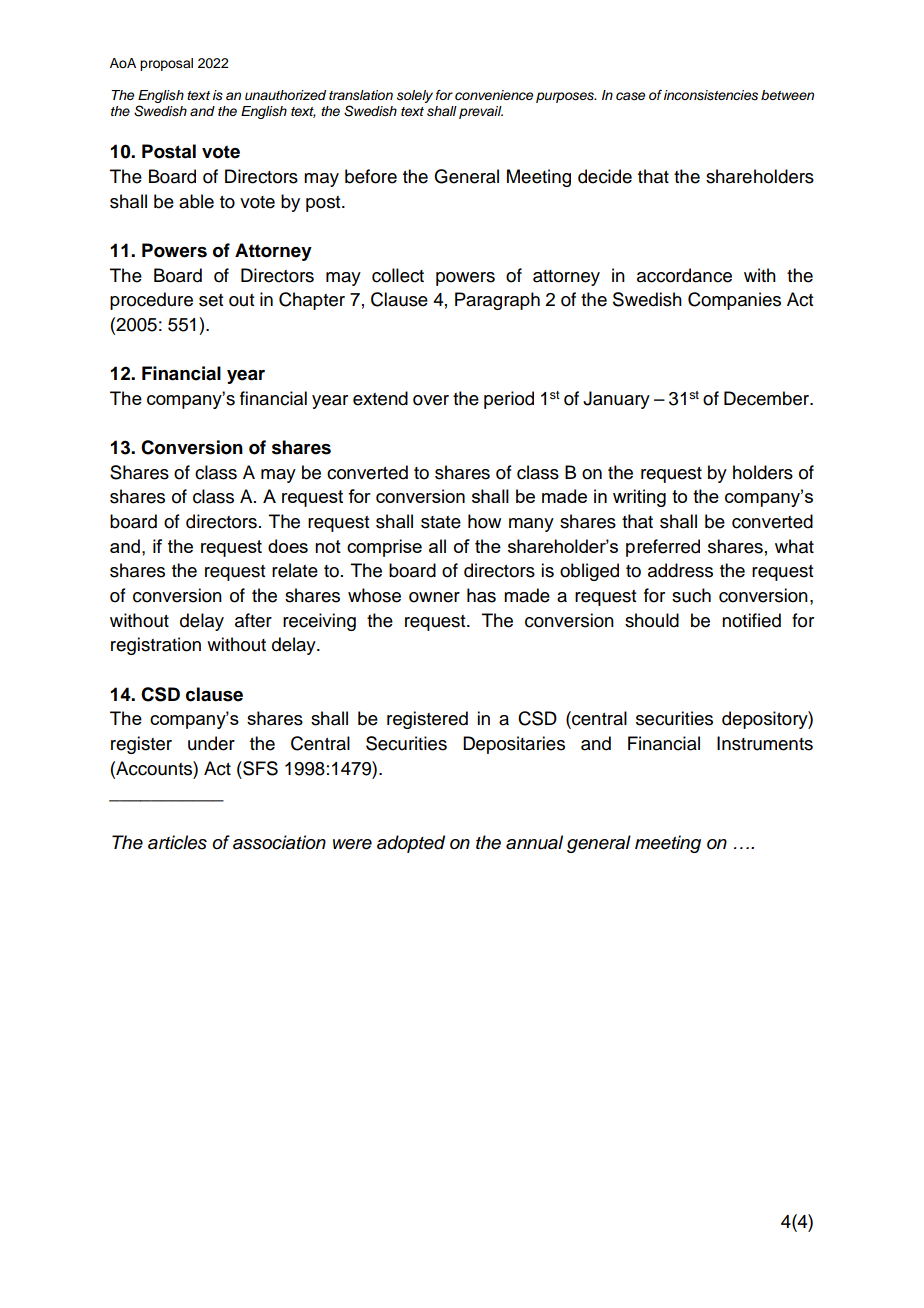 This screenshot has height=1308, width=924. What do you see at coordinates (288, 546) in the screenshot?
I see `does` at bounding box center [288, 546].
